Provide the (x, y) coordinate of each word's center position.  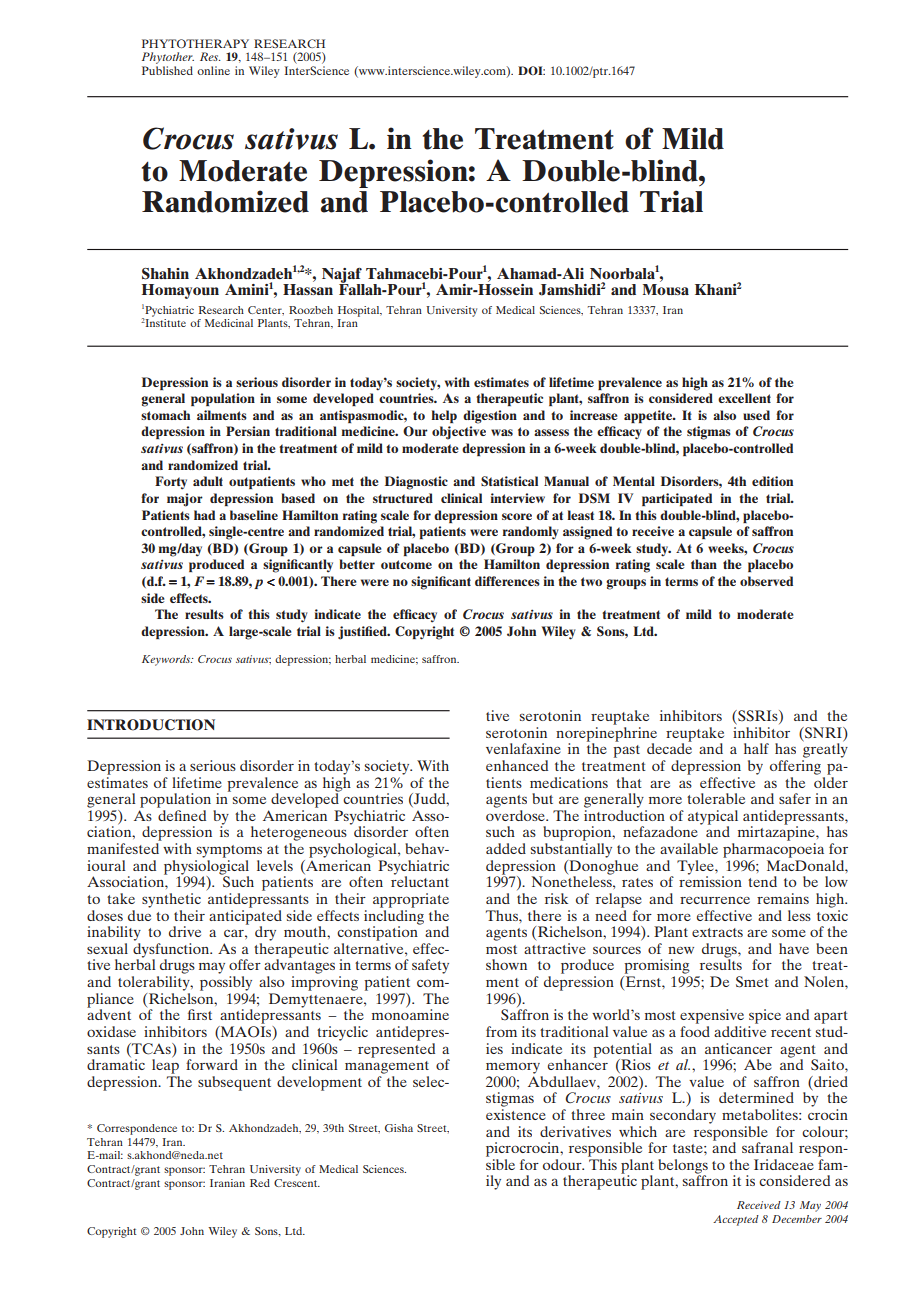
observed (766, 581)
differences (507, 581)
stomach (165, 415)
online (213, 70)
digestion (490, 417)
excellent (744, 398)
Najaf (343, 276)
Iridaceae (784, 1164)
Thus (503, 915)
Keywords (167, 660)
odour (563, 1164)
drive (185, 931)
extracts (717, 932)
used (756, 415)
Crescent (297, 1183)
